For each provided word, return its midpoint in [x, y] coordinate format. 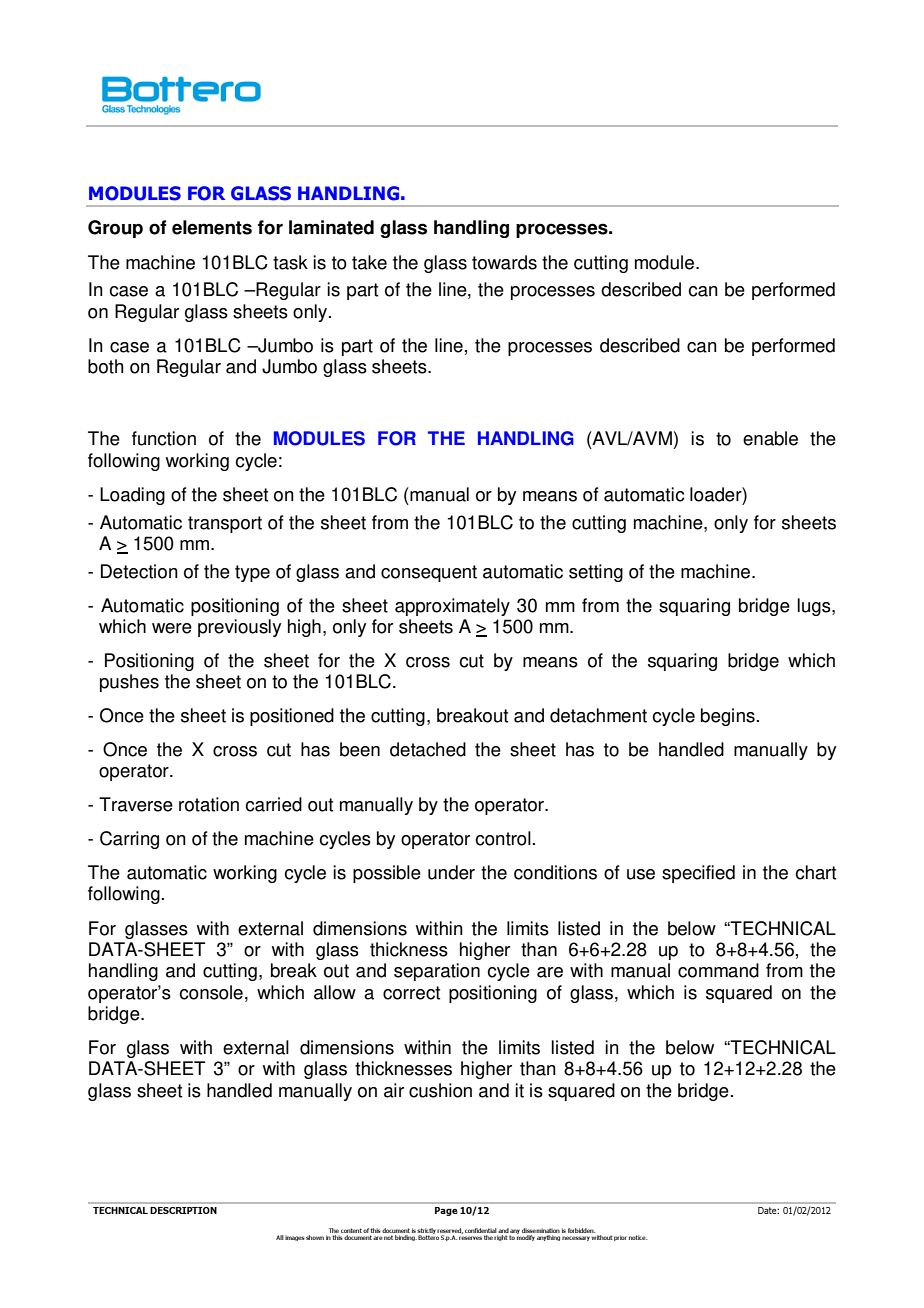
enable [770, 438]
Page [446, 1211]
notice [638, 1237]
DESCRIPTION [183, 1210]
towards [504, 262]
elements [212, 227]
